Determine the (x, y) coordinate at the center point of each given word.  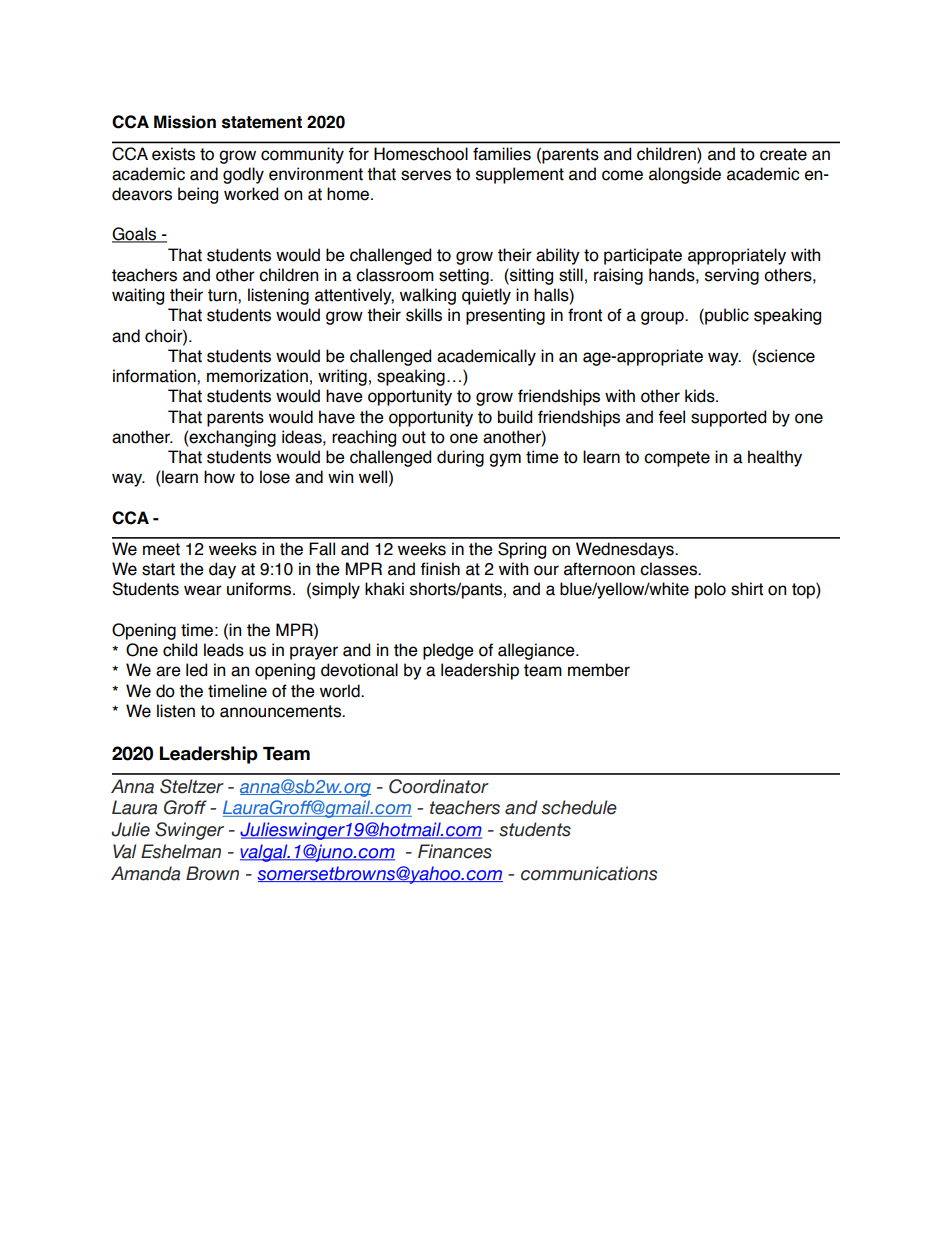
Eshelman (181, 851)
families (502, 154)
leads (224, 650)
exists (173, 154)
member (599, 670)
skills (424, 315)
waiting (138, 296)
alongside (685, 175)
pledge (448, 651)
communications (589, 873)
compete (677, 459)
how (219, 477)
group (663, 318)
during (460, 458)
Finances (455, 851)
